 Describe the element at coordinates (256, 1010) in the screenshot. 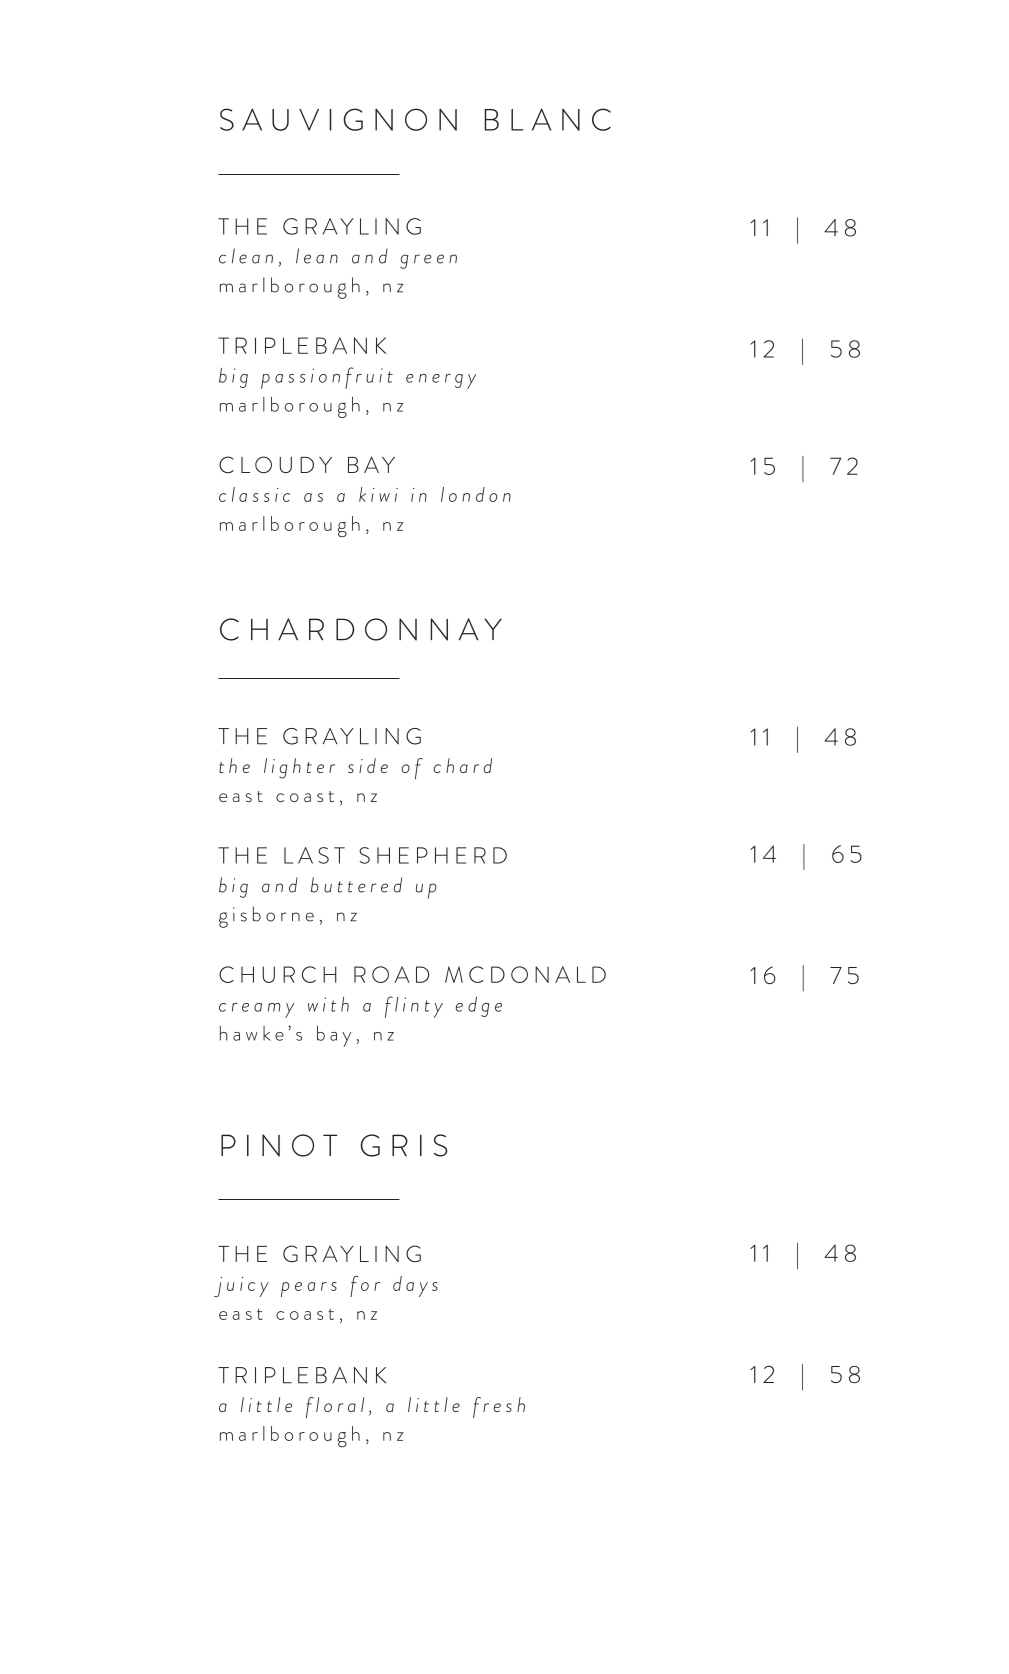

I see `creamy` at that location.
